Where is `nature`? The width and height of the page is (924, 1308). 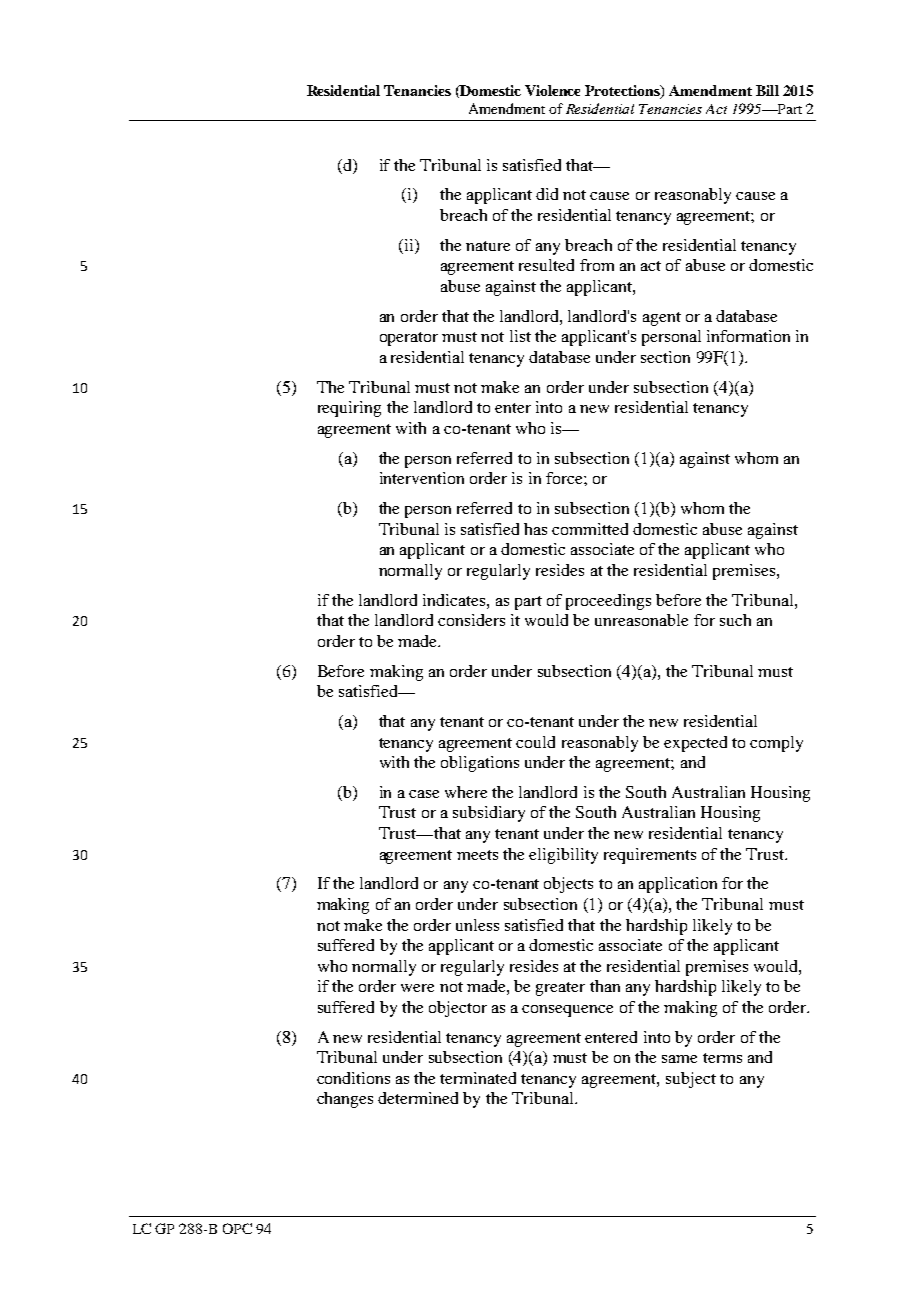
nature is located at coordinates (488, 246).
